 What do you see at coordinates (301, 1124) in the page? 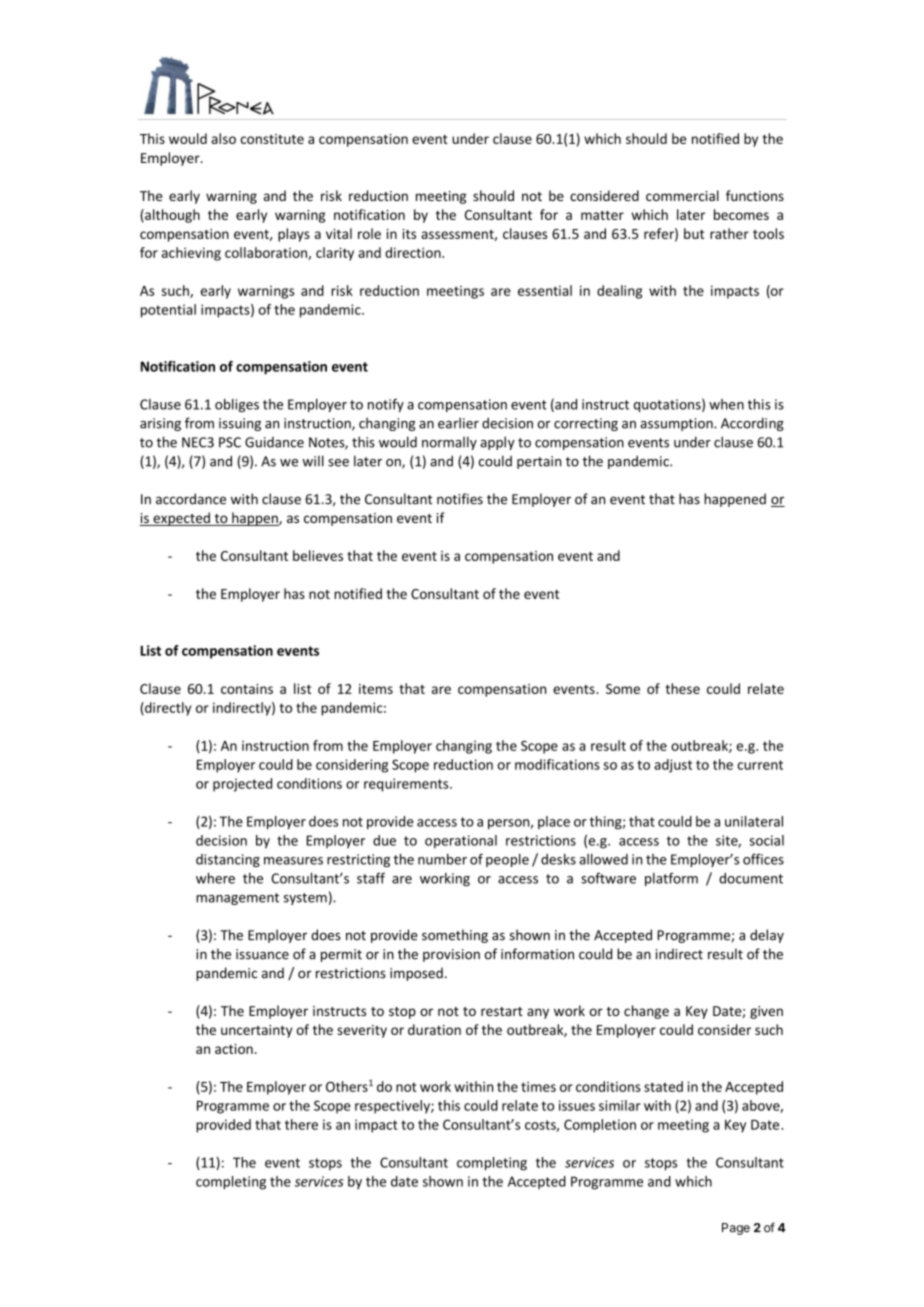
I see `there` at bounding box center [301, 1124].
